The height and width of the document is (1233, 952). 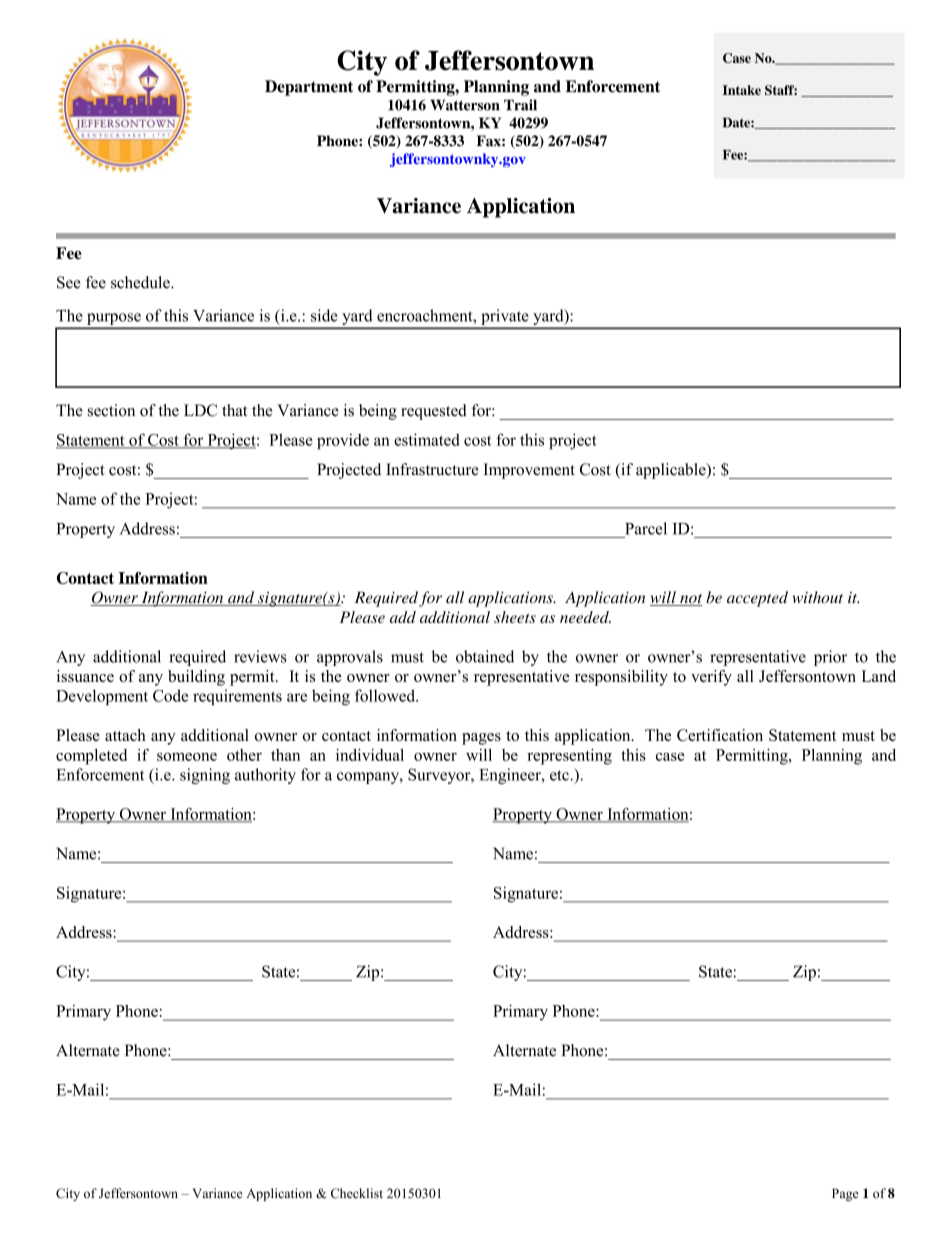 What do you see at coordinates (465, 105) in the document?
I see `Watterson` at bounding box center [465, 105].
